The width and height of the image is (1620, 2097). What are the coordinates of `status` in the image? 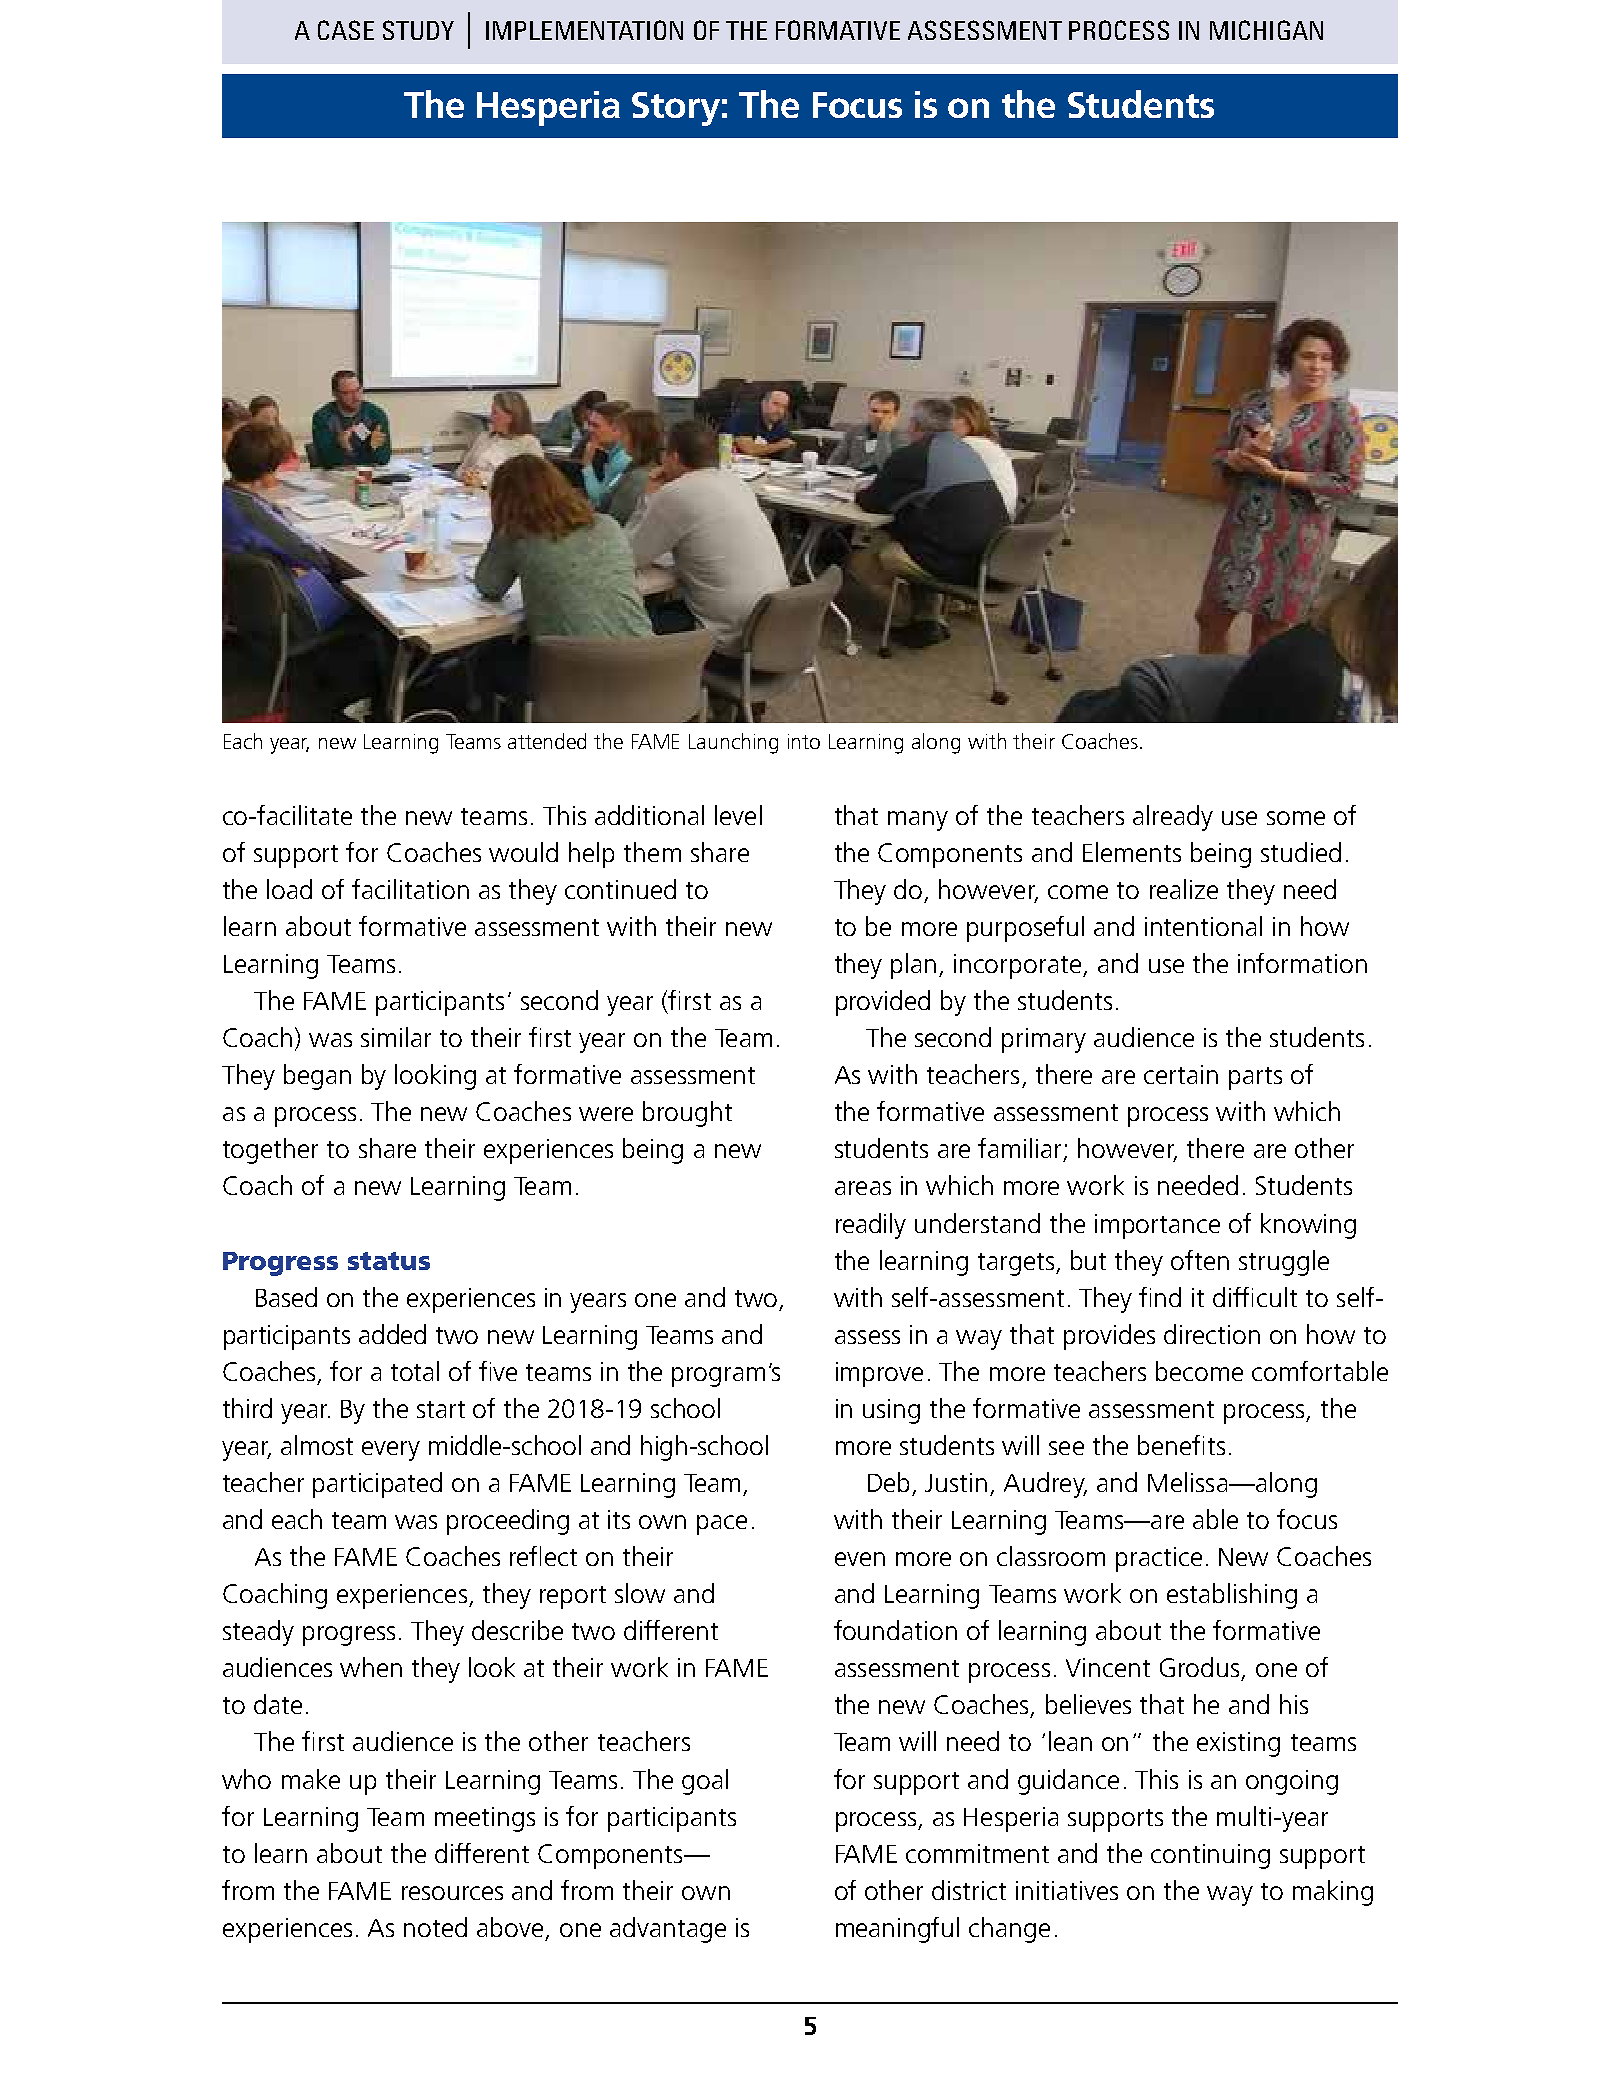 It's located at (389, 1261).
